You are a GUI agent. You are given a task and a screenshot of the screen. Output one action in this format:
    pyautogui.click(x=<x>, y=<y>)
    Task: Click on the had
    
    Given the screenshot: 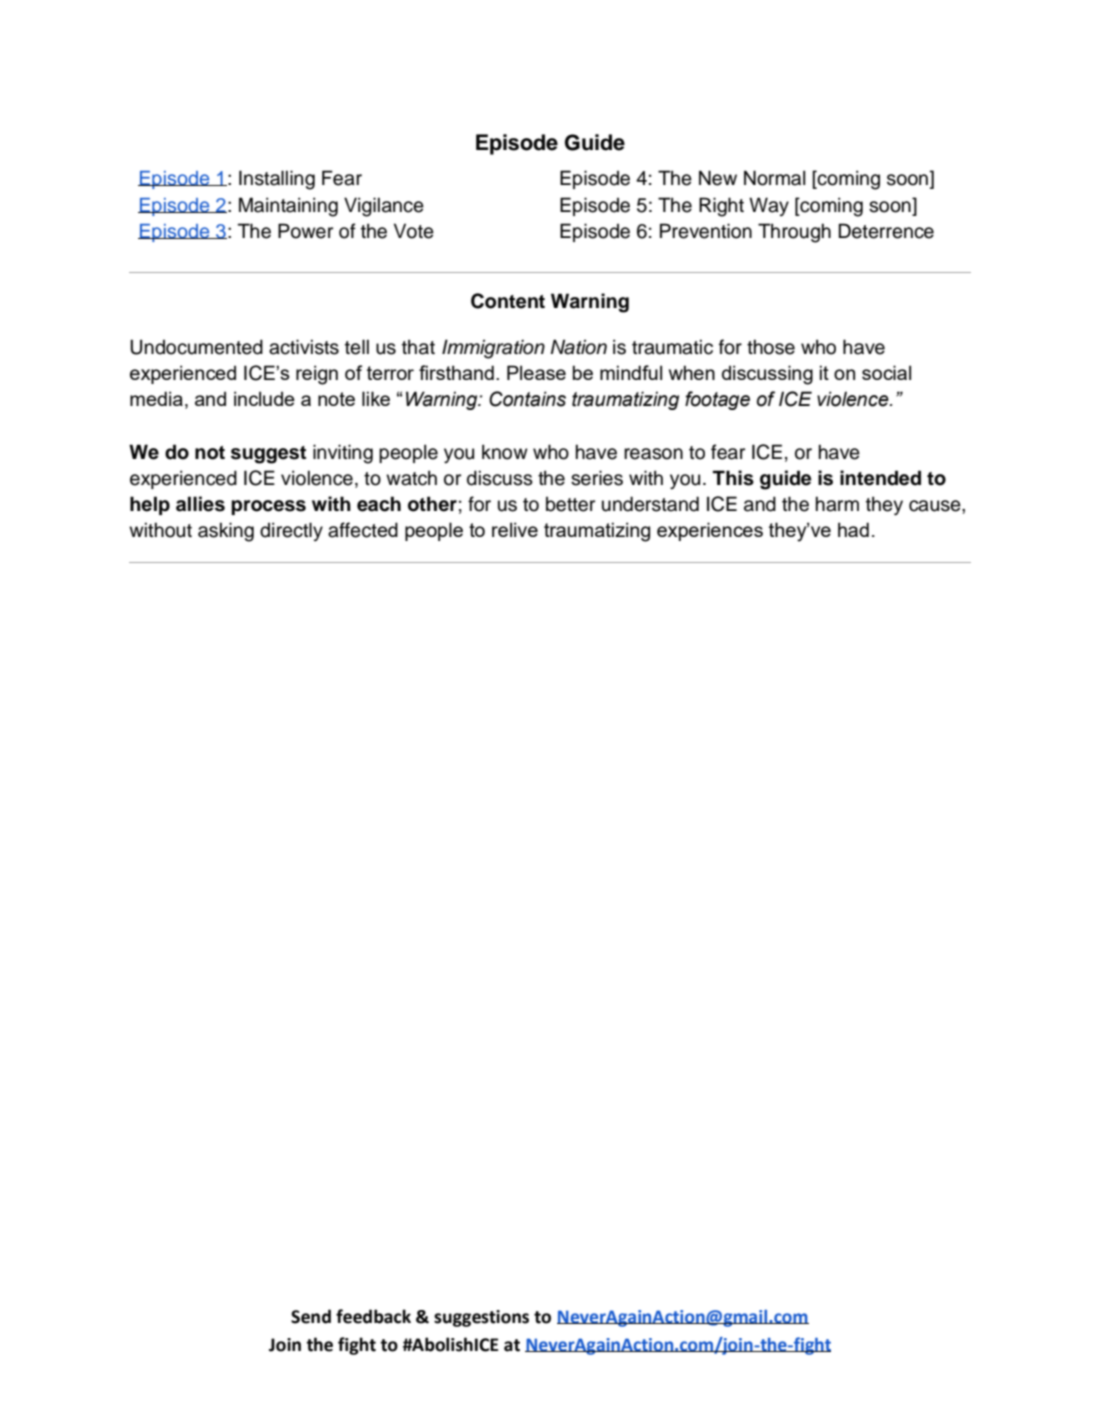 What is the action you would take?
    pyautogui.click(x=853, y=529)
